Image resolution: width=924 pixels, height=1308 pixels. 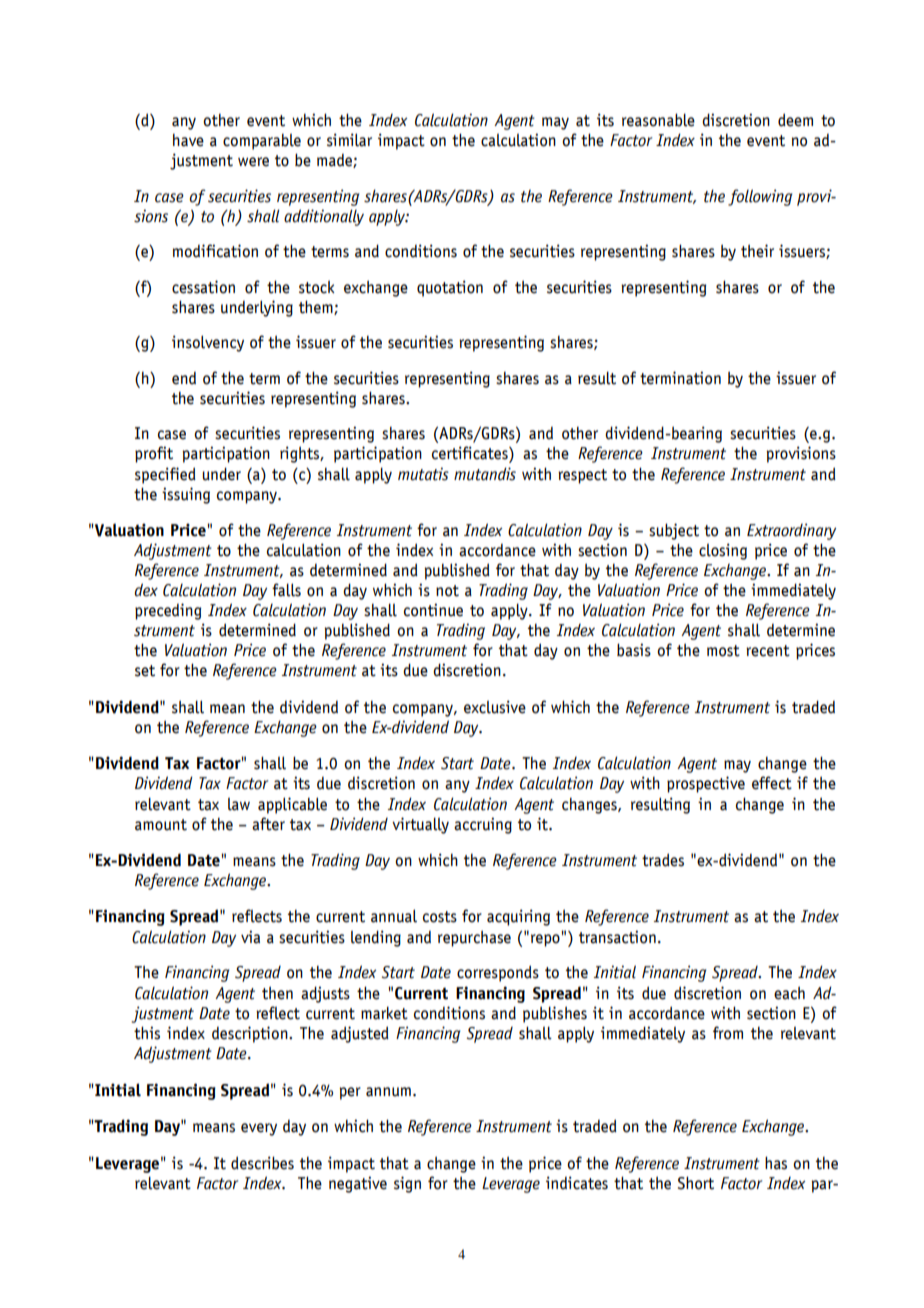 What do you see at coordinates (262, 1163) in the screenshot?
I see `describes` at bounding box center [262, 1163].
